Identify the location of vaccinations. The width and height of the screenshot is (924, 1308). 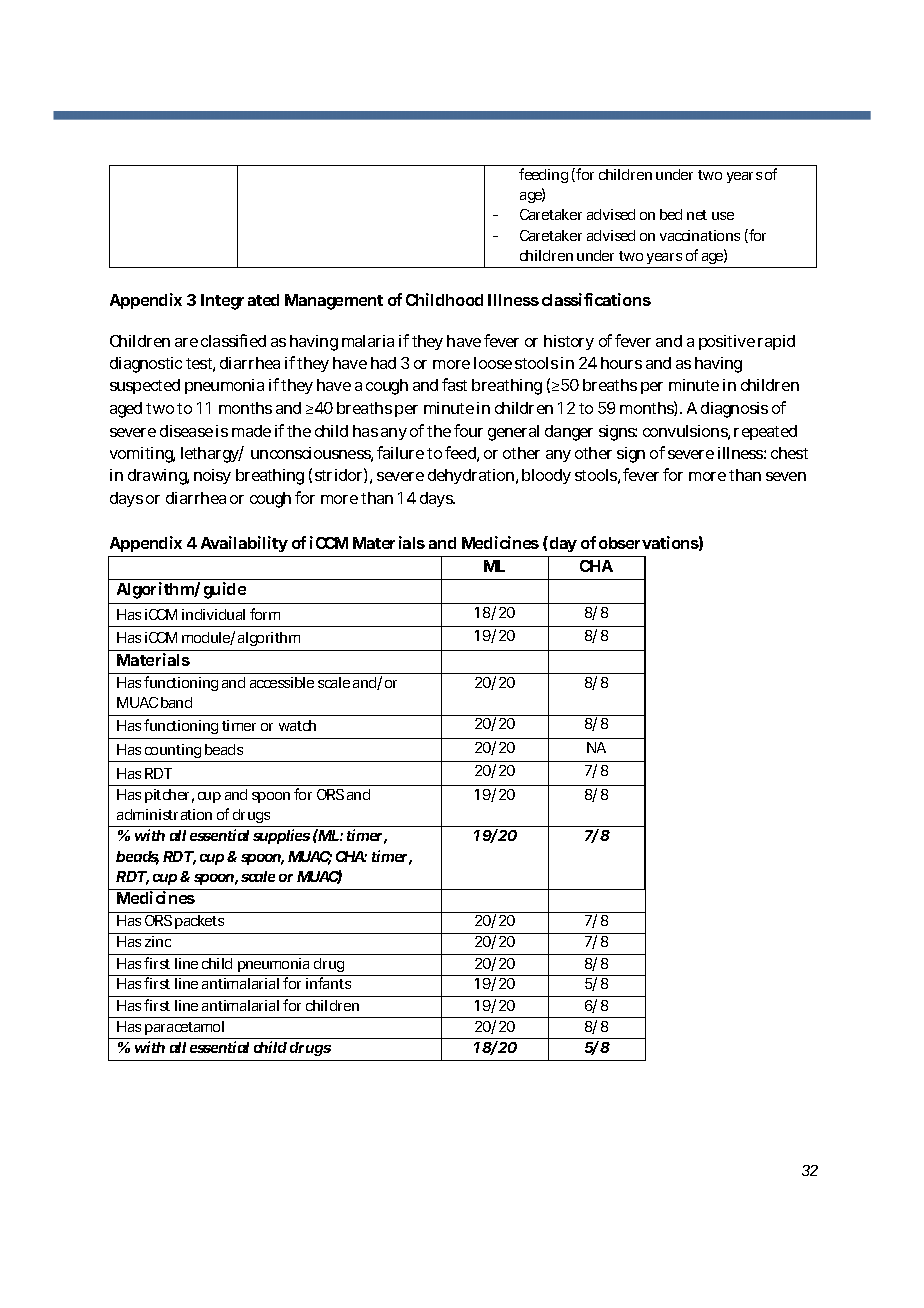
(700, 235).
